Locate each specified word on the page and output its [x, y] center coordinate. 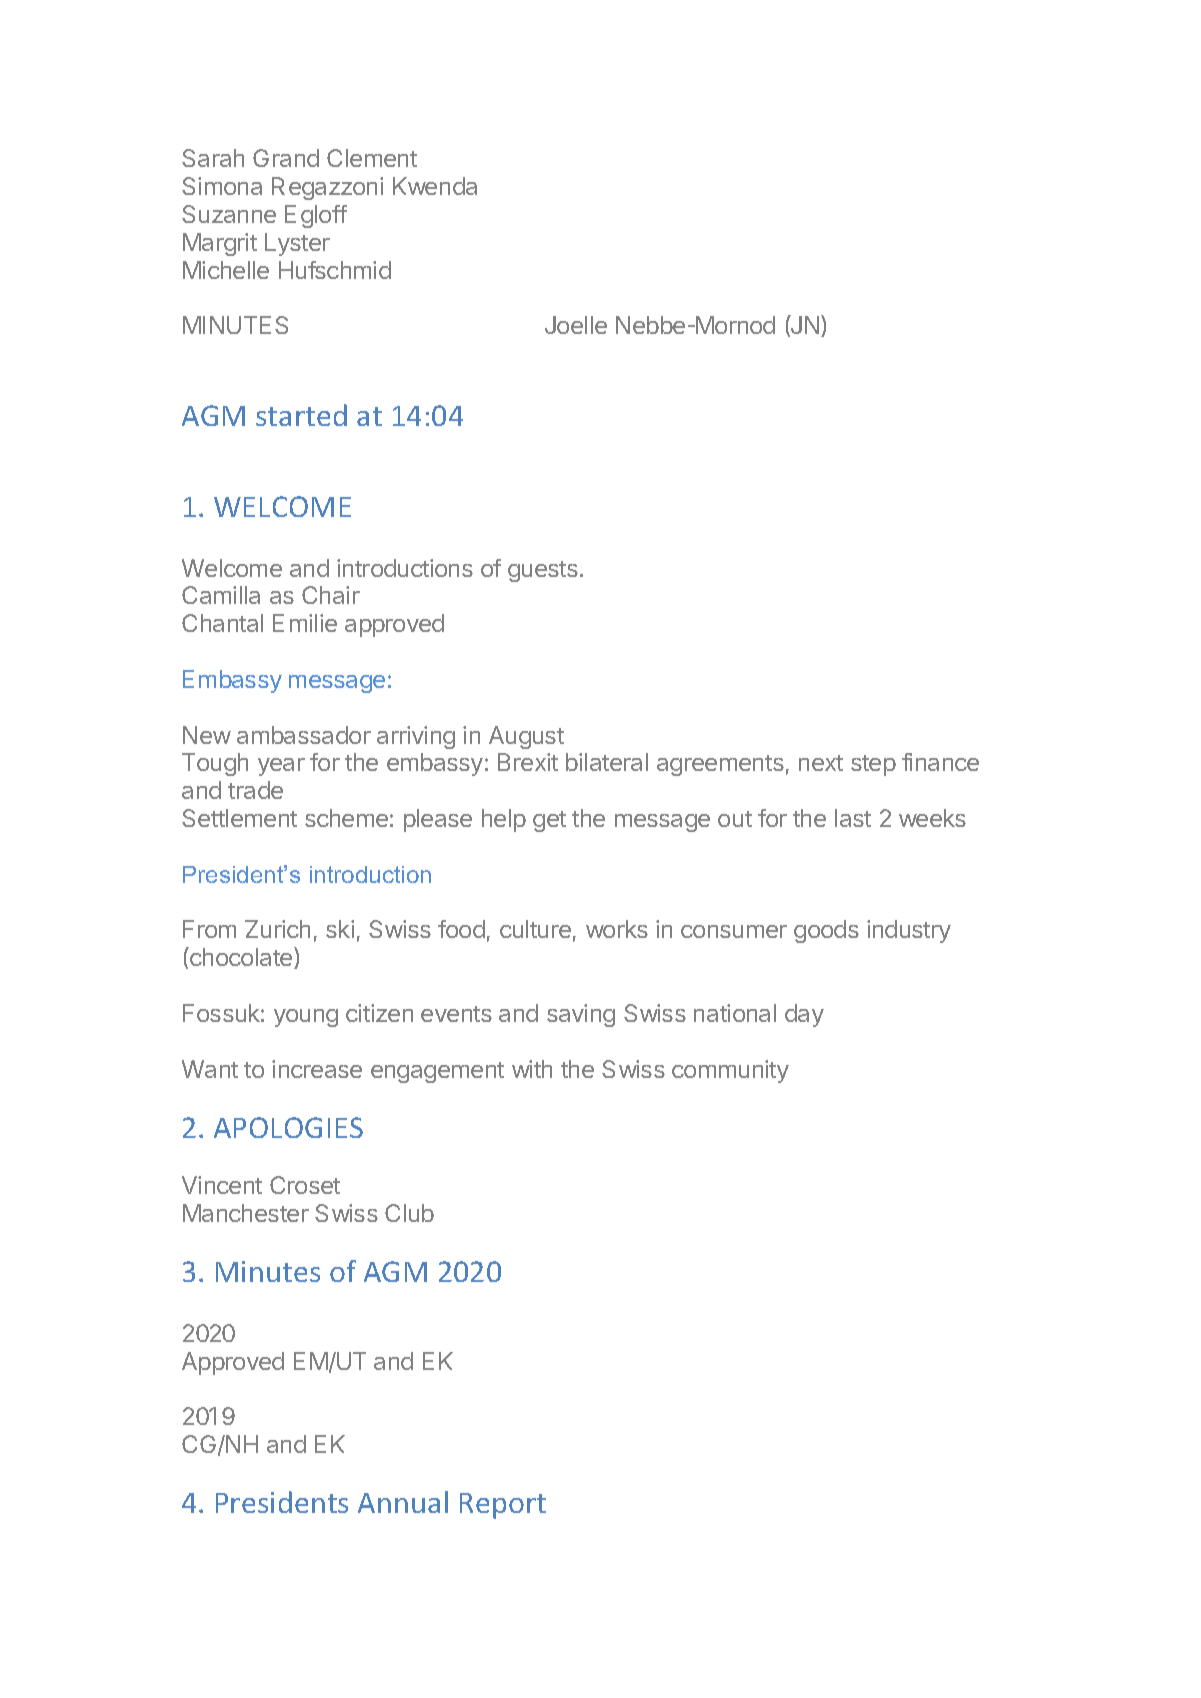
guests [543, 571]
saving [581, 1015]
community [730, 1071]
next [821, 763]
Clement [372, 158]
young [306, 1018]
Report [503, 1506]
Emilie [305, 623]
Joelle [576, 325]
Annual [403, 1502]
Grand [286, 158]
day [804, 1015]
